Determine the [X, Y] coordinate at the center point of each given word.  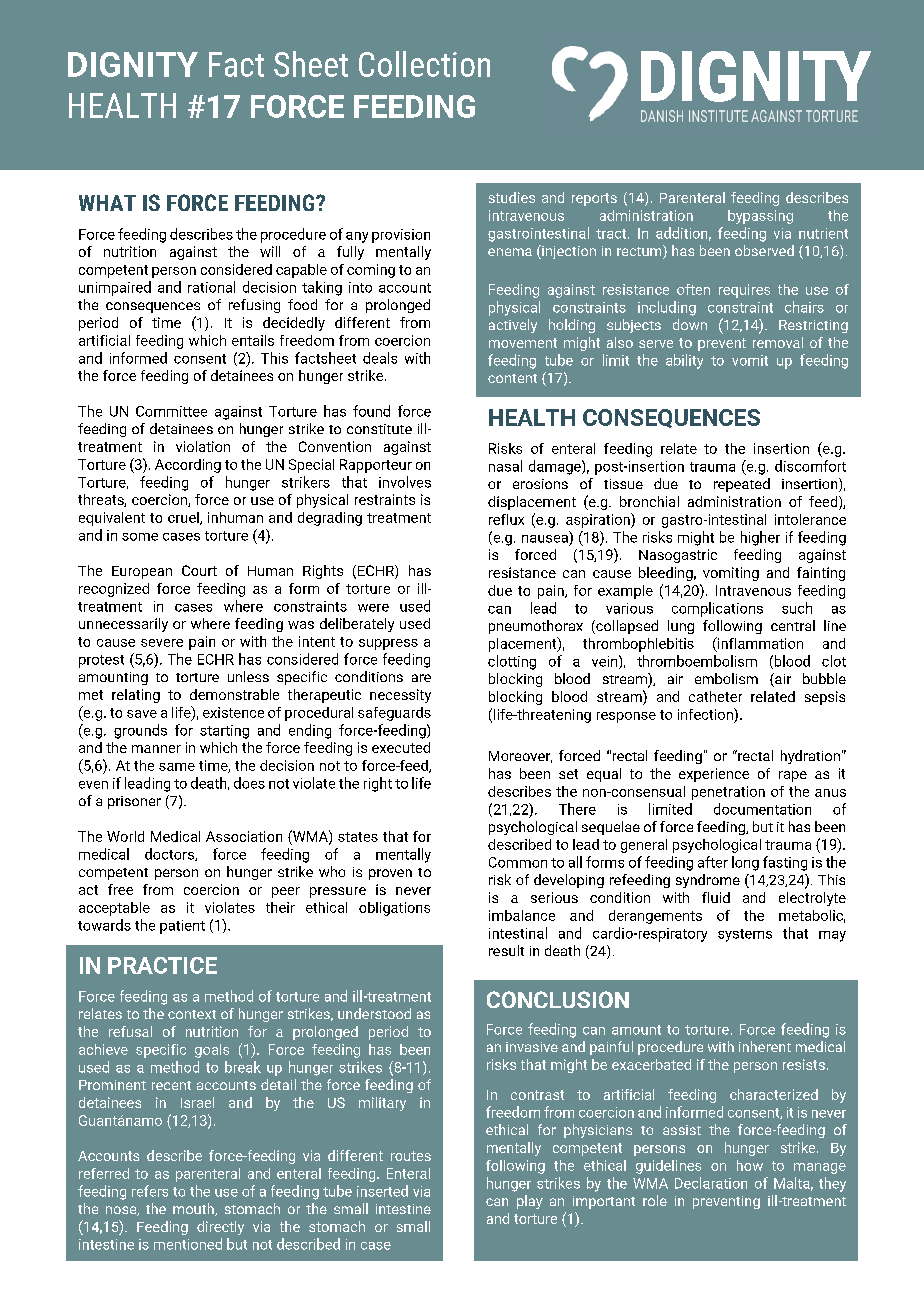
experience [714, 775]
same [177, 767]
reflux [506, 519]
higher [760, 538]
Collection [424, 64]
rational [211, 287]
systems [745, 935]
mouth [194, 1209]
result [506, 950]
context [192, 1014]
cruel [184, 518]
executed [401, 747]
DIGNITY [133, 64]
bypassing [760, 217]
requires [744, 291]
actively [513, 326]
